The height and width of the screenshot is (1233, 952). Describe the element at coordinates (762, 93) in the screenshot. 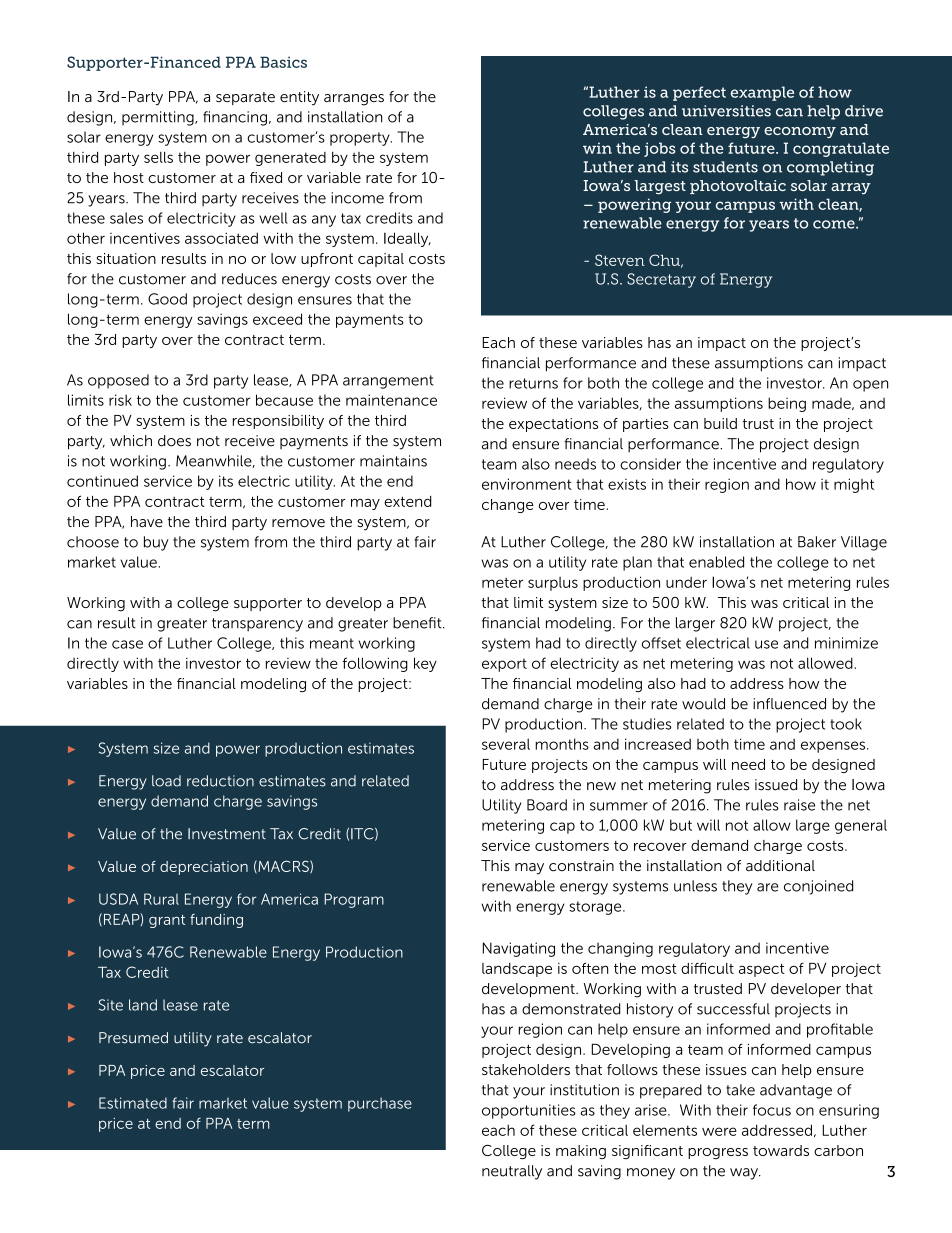

I see `example` at that location.
